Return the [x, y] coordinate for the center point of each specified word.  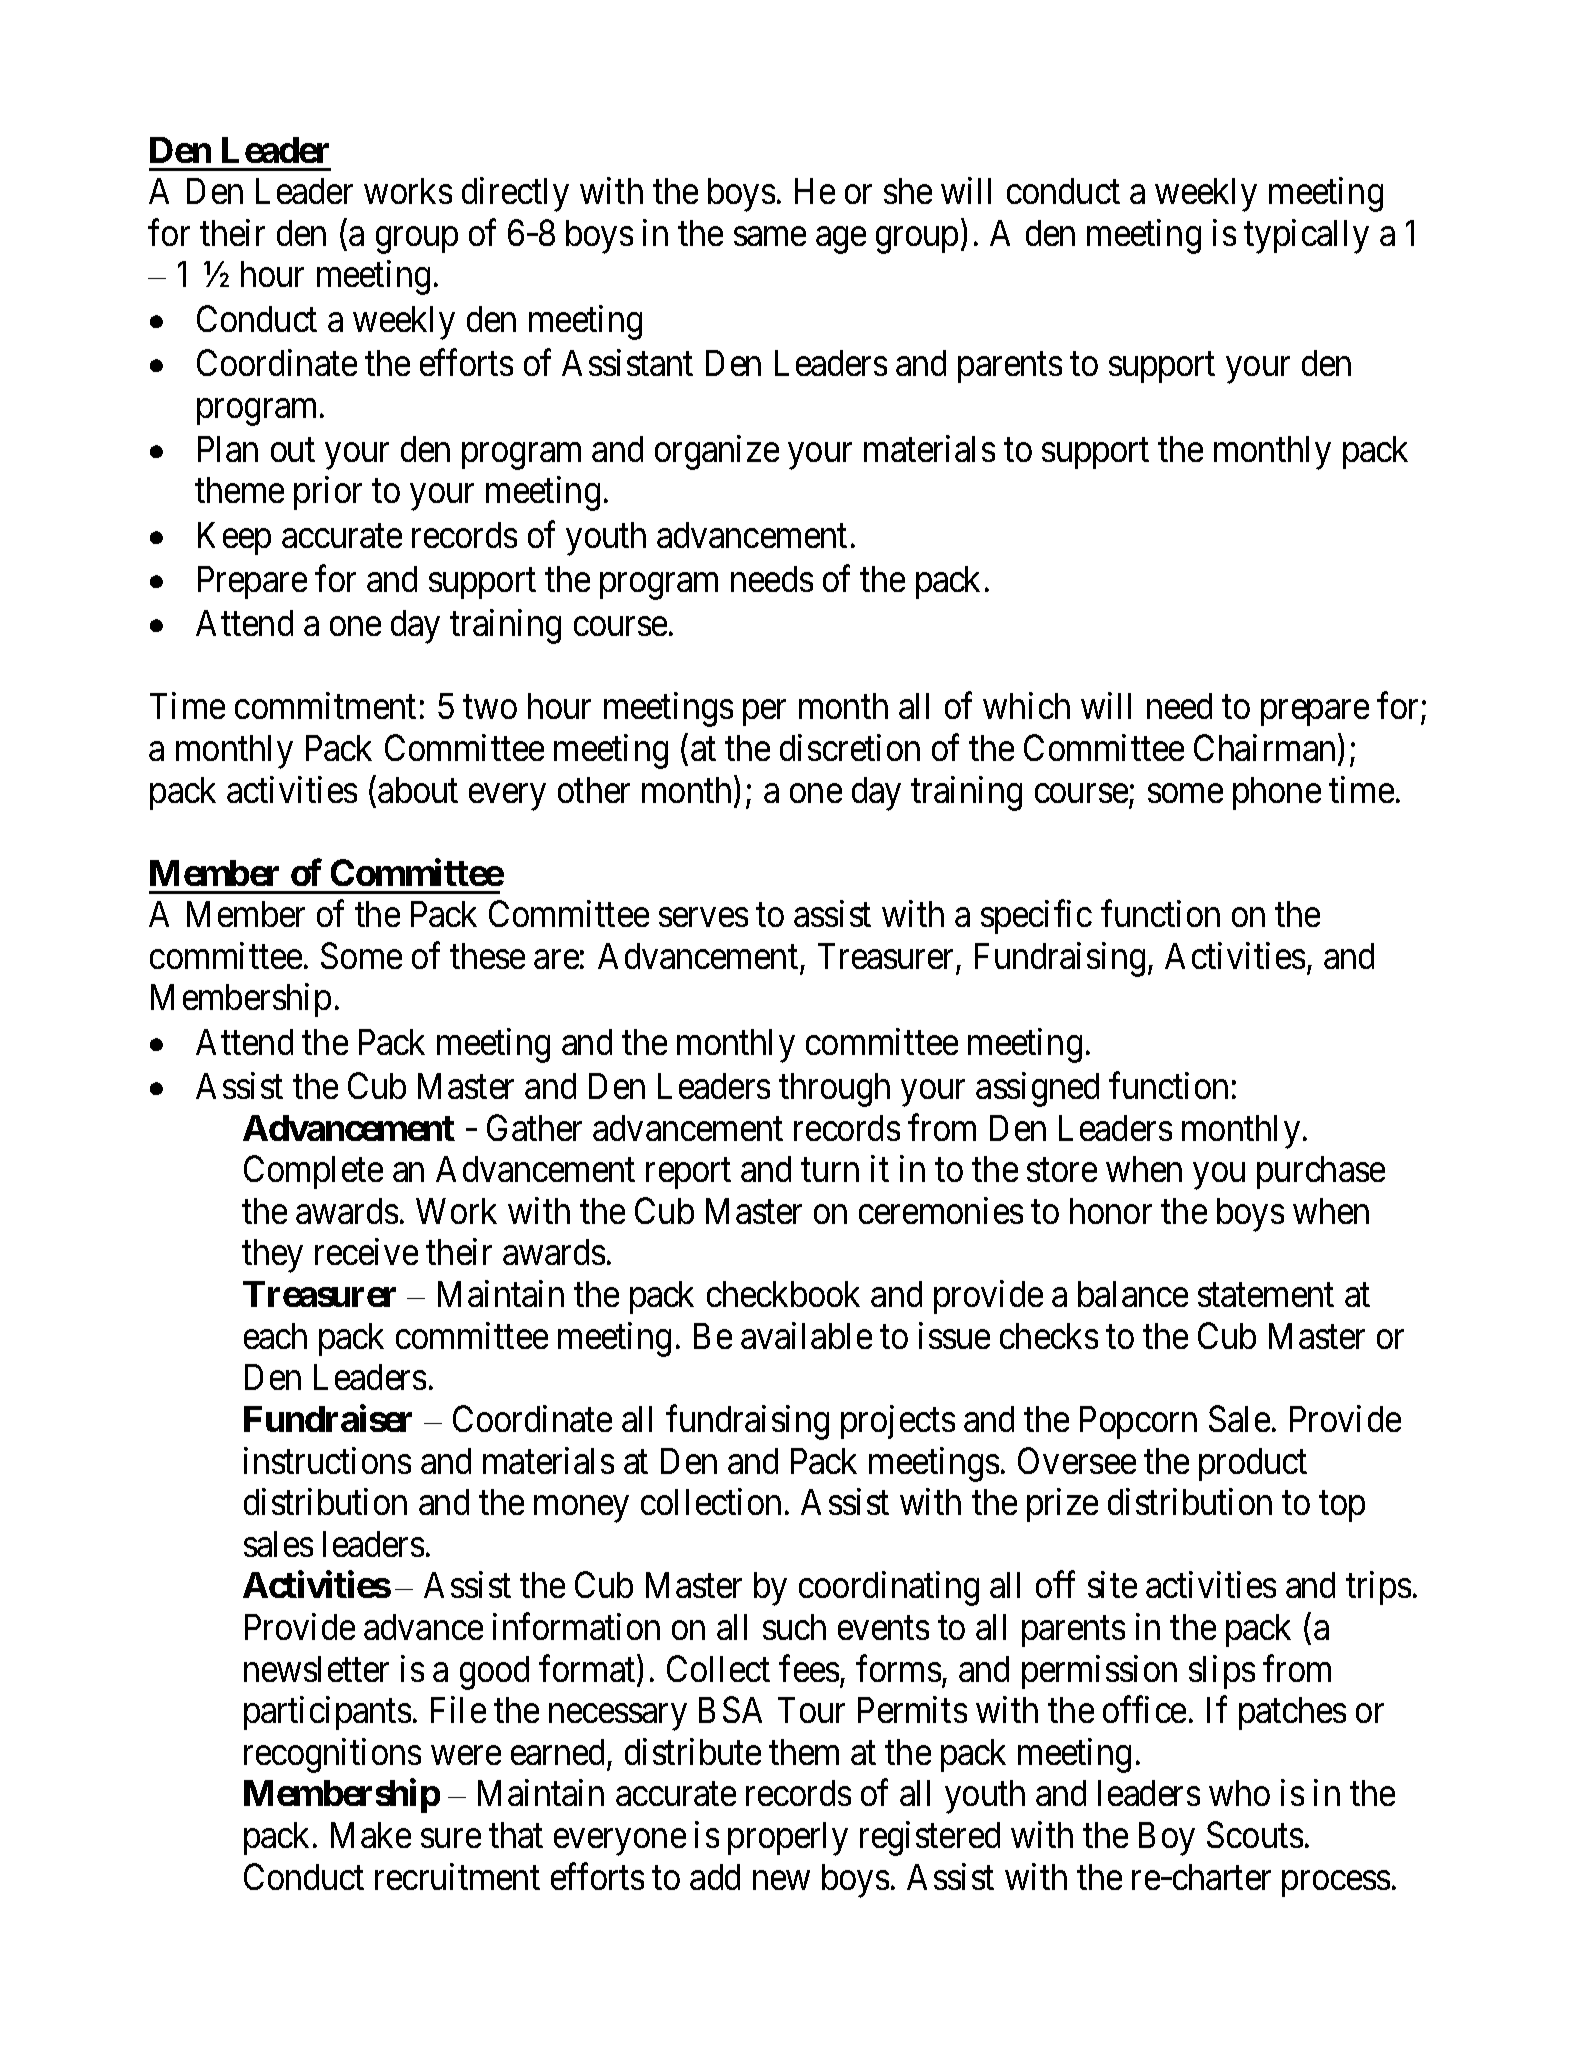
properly [788, 1839]
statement [1266, 1295]
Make [371, 1835]
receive [366, 1252]
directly [515, 194]
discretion [850, 747]
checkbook [783, 1294]
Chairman [1264, 747]
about [418, 790]
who [1239, 1793]
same [770, 236]
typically [1306, 236]
